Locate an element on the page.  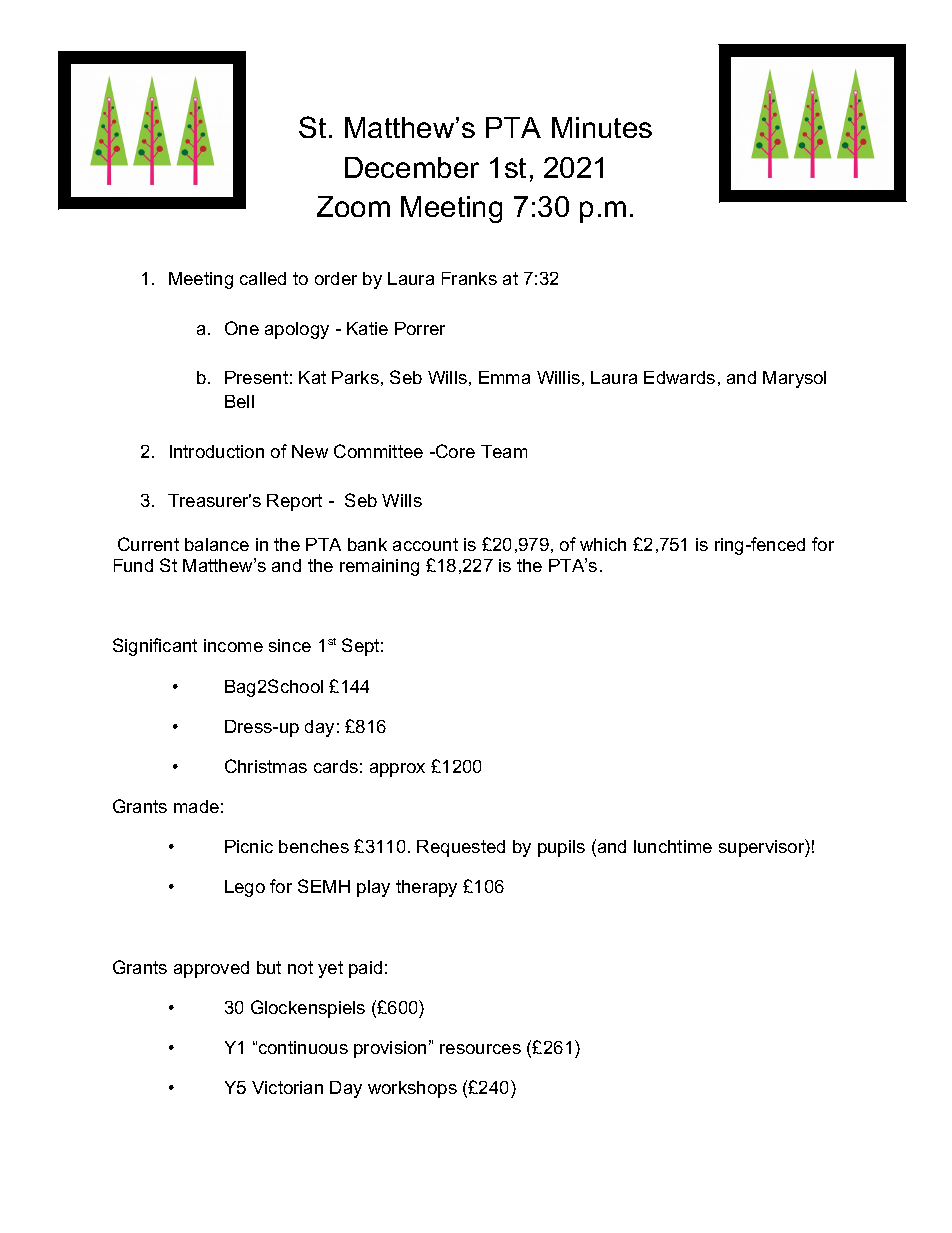
December is located at coordinates (412, 167).
